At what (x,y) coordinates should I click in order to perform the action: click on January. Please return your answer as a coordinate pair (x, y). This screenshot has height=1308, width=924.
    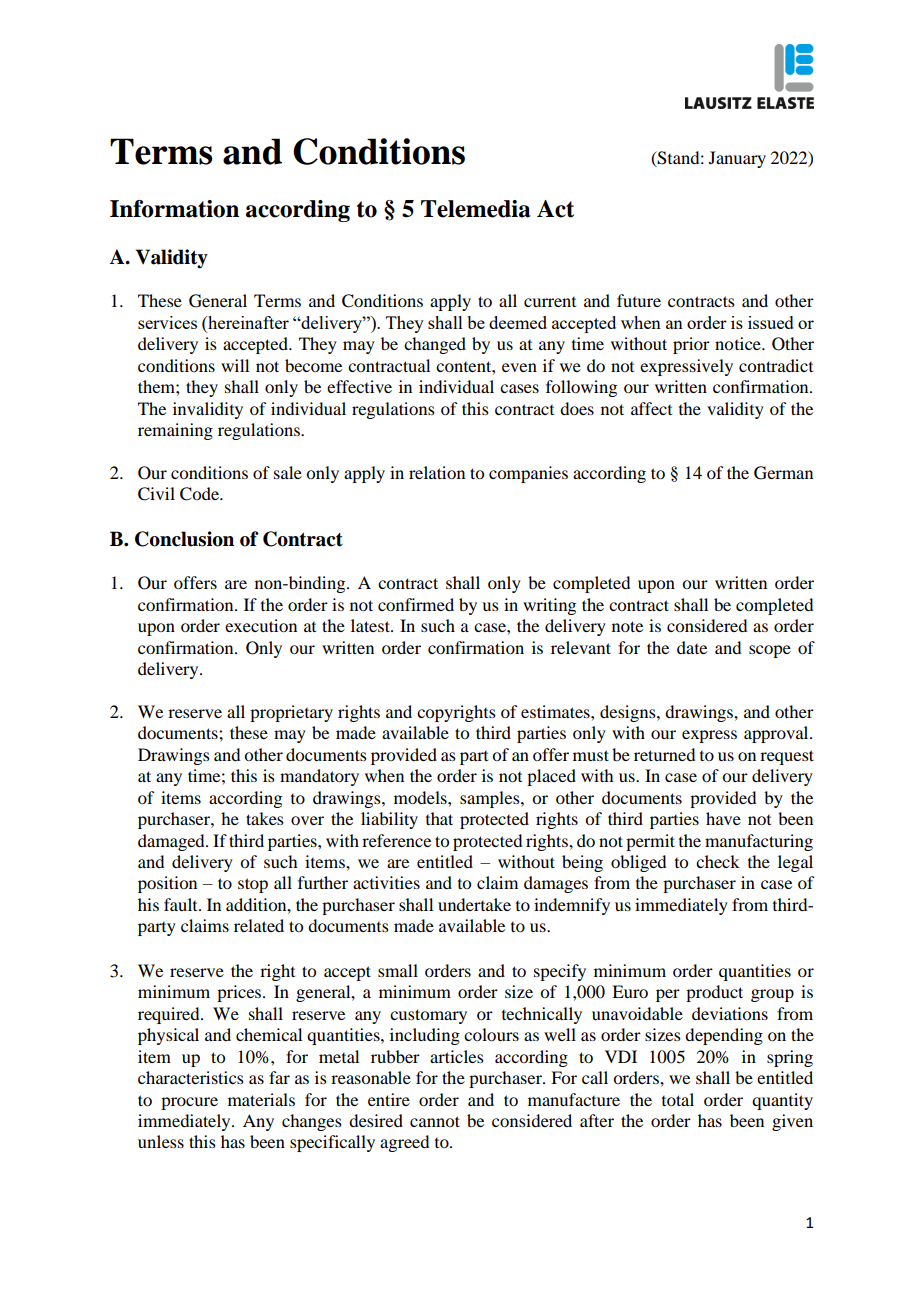
    Looking at the image, I should click on (737, 159).
